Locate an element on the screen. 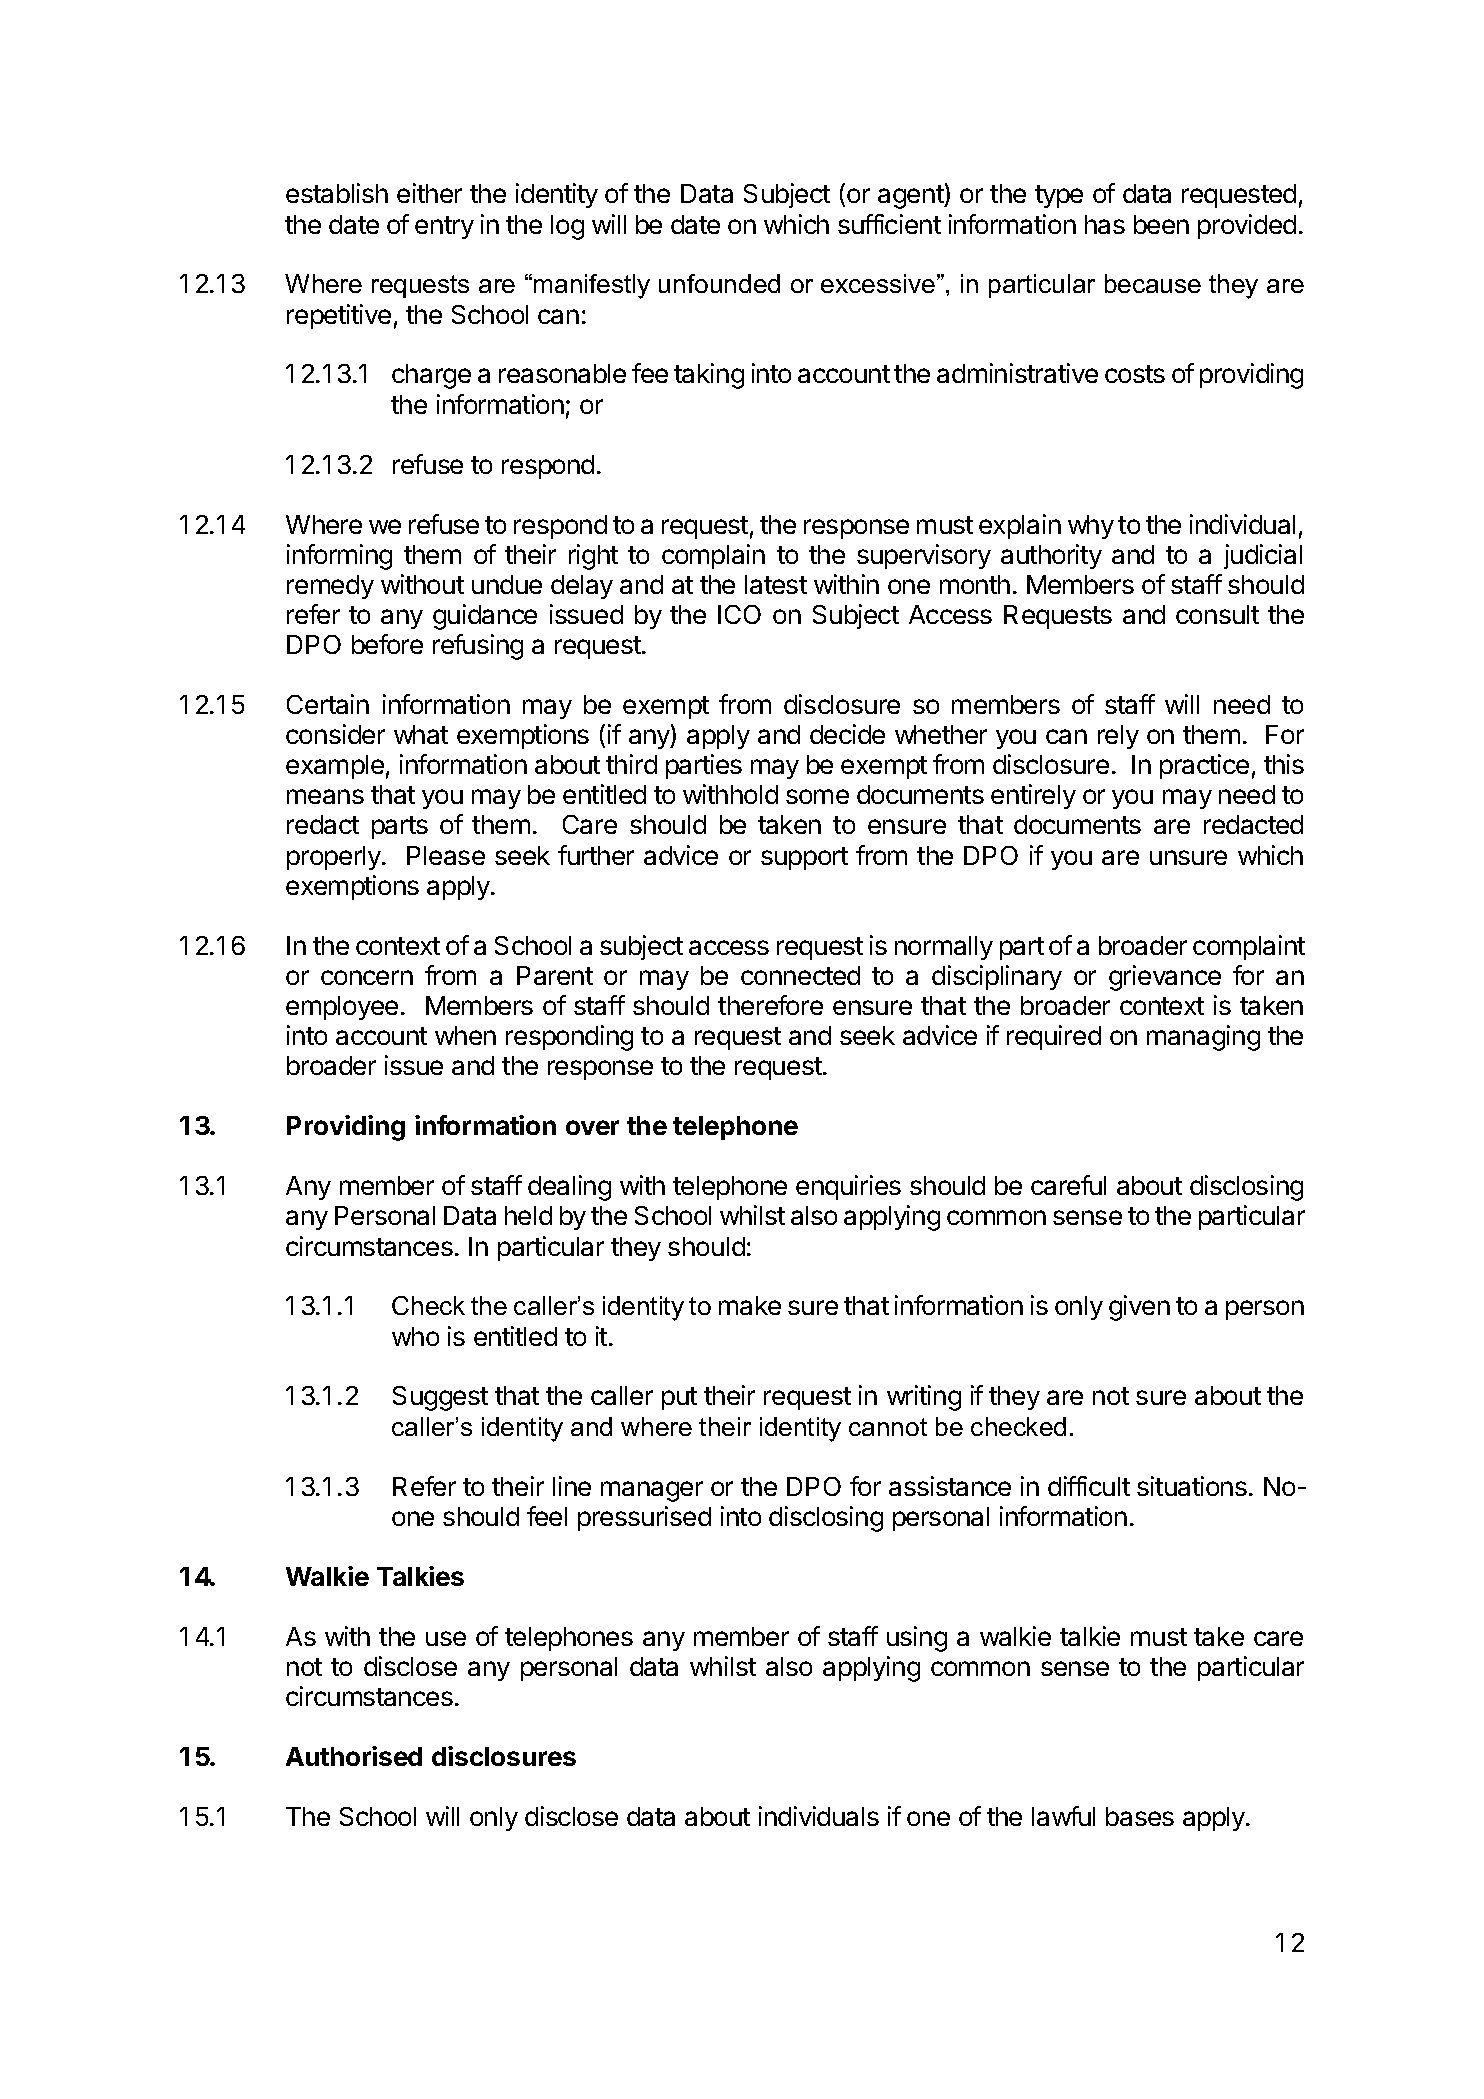 The width and height of the screenshot is (1484, 2099). sufficient is located at coordinates (889, 224).
